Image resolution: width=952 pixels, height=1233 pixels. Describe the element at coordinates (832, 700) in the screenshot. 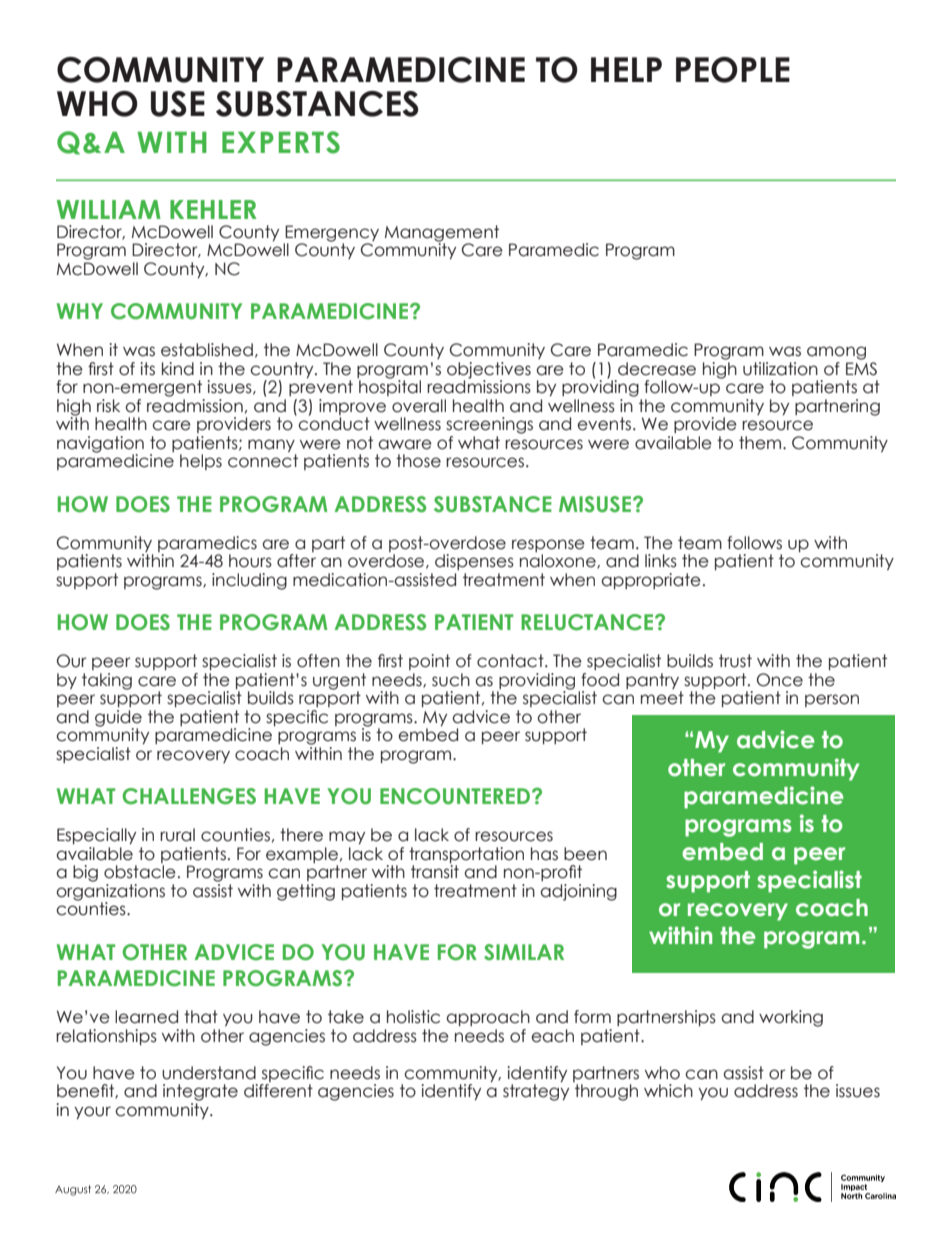

I see `person` at that location.
